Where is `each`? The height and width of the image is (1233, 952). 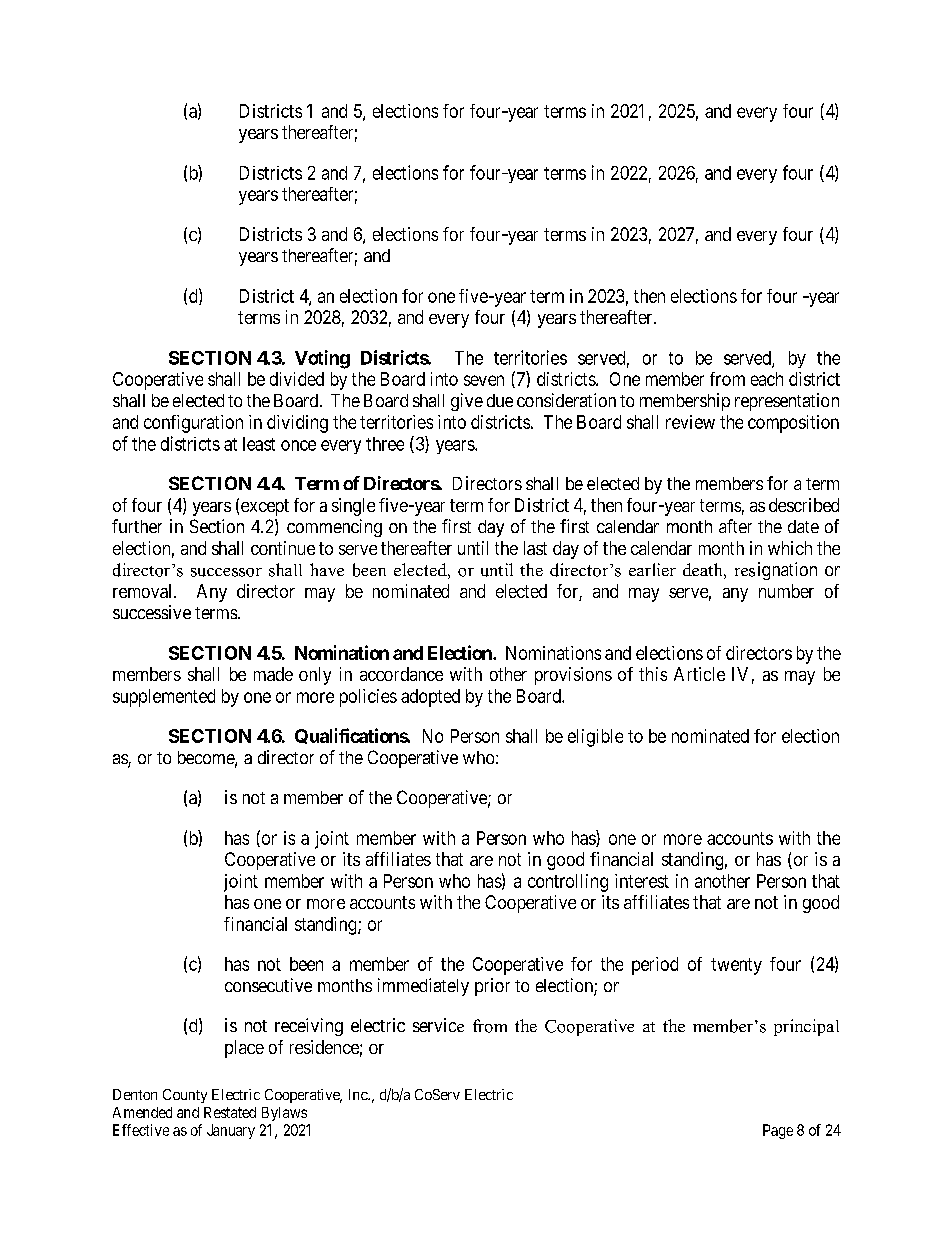
each is located at coordinates (767, 379).
